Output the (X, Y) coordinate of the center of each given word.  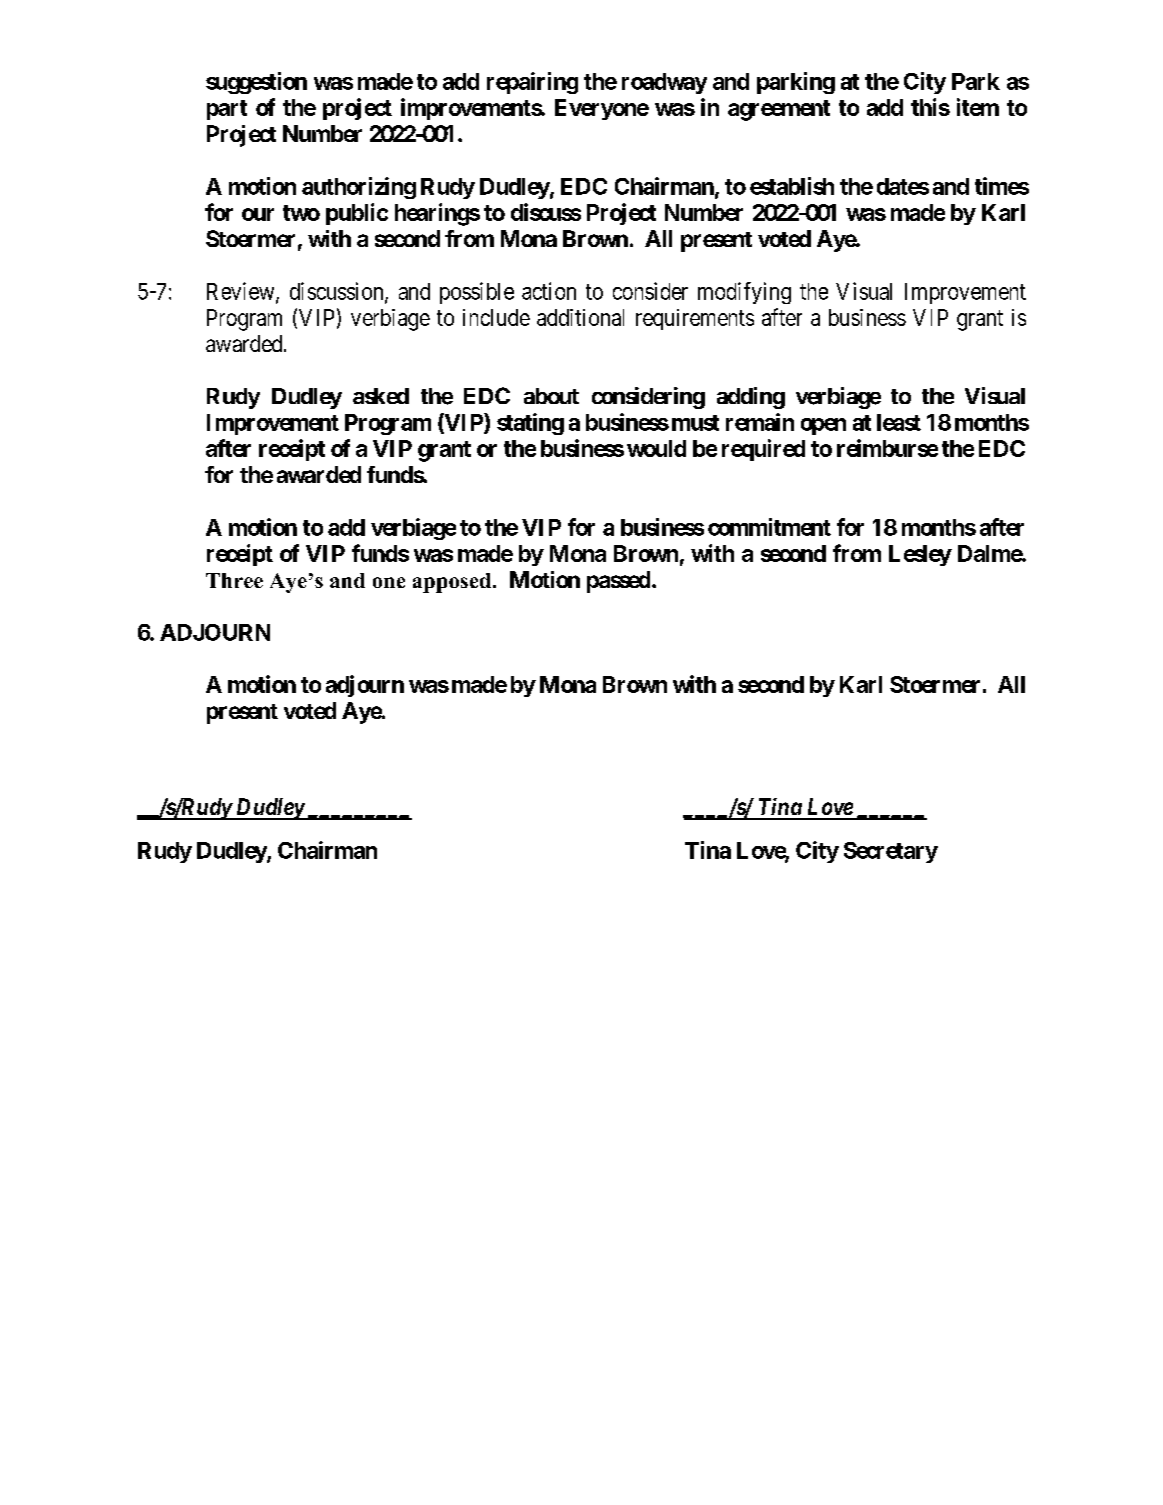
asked (381, 396)
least (899, 422)
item (978, 107)
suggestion (256, 83)
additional (580, 317)
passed (618, 582)
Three (234, 580)
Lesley (920, 555)
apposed (452, 583)
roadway (664, 83)
